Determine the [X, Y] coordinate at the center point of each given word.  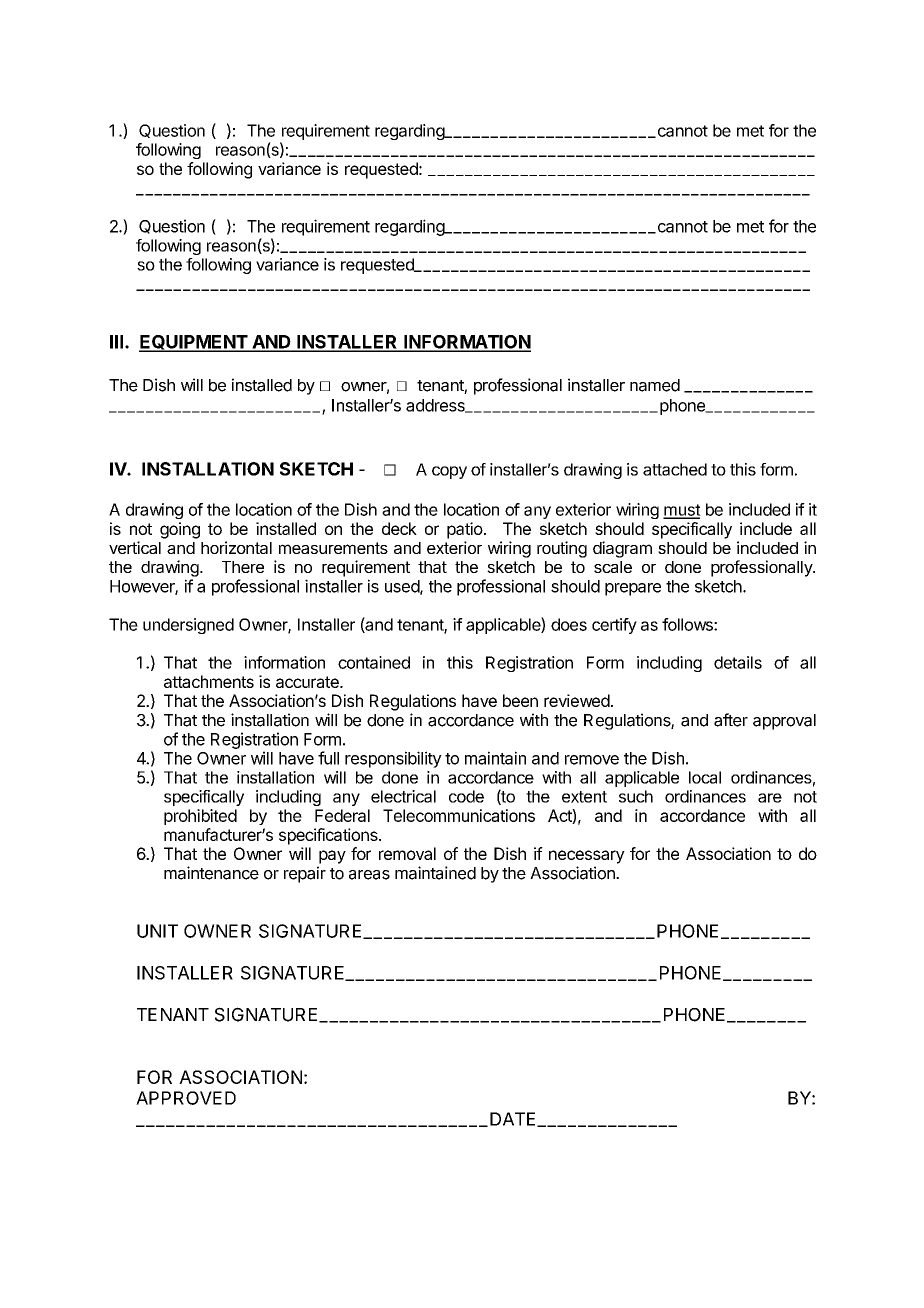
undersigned [188, 626]
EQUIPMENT [194, 343]
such [636, 796]
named [655, 385]
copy [449, 472]
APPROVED [186, 1098]
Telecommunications [459, 815]
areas [369, 875]
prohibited [200, 817]
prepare [633, 589]
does [569, 624]
